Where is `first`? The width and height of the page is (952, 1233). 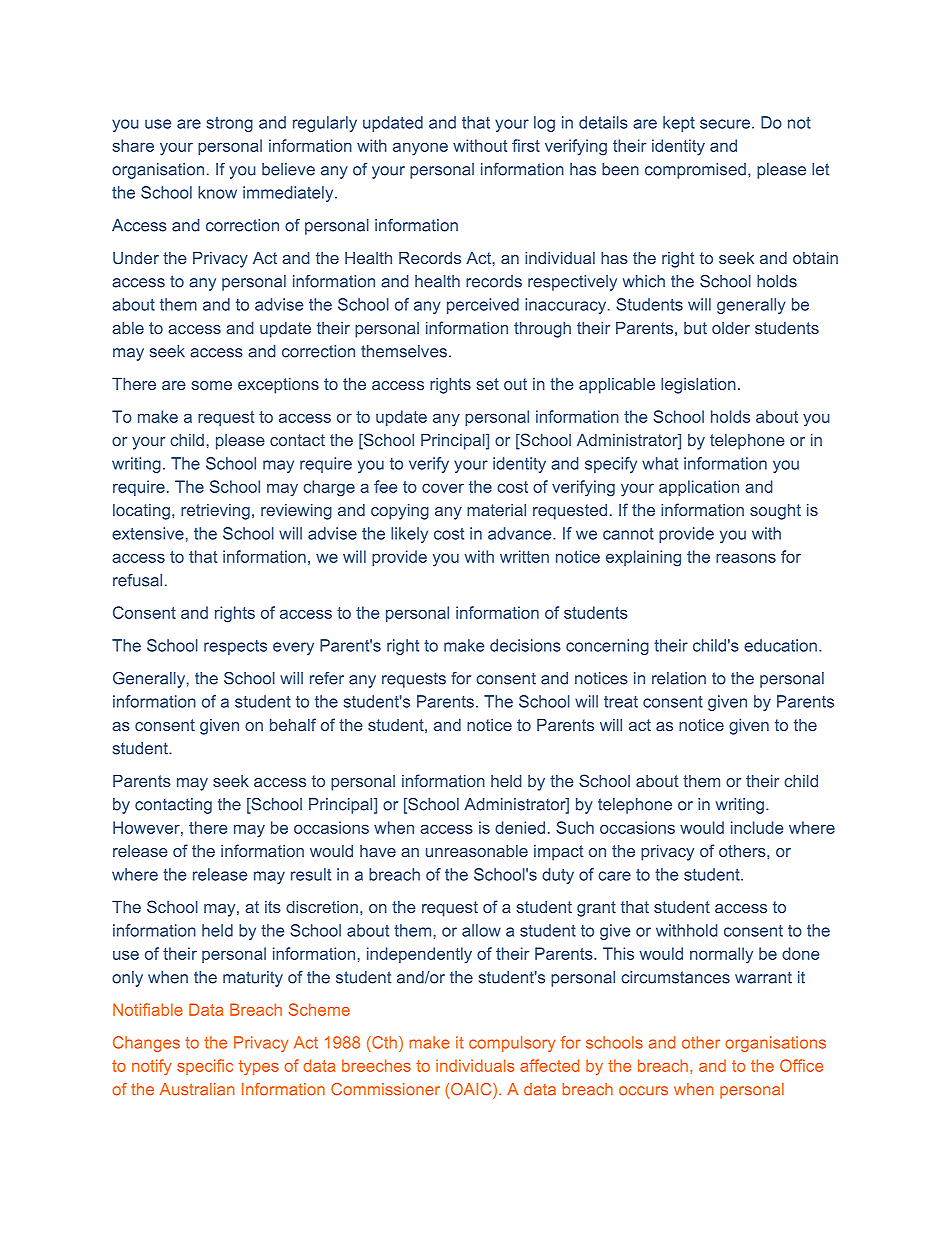 first is located at coordinates (526, 145).
